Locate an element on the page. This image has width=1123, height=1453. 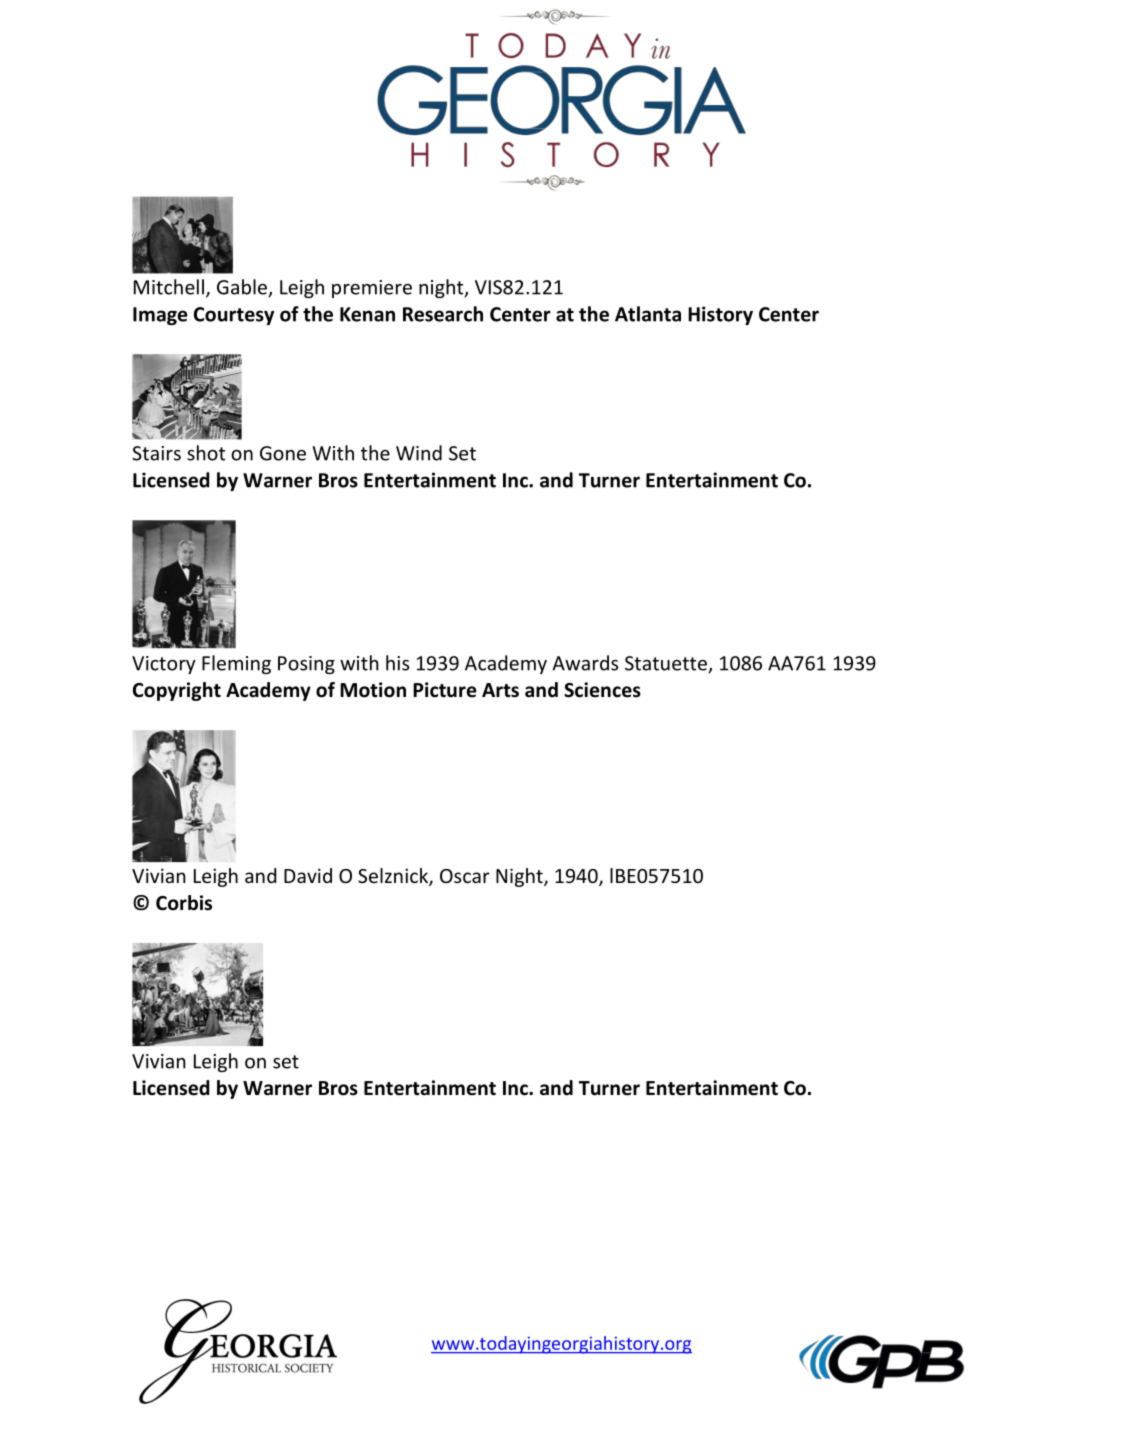
Awards is located at coordinates (585, 663).
